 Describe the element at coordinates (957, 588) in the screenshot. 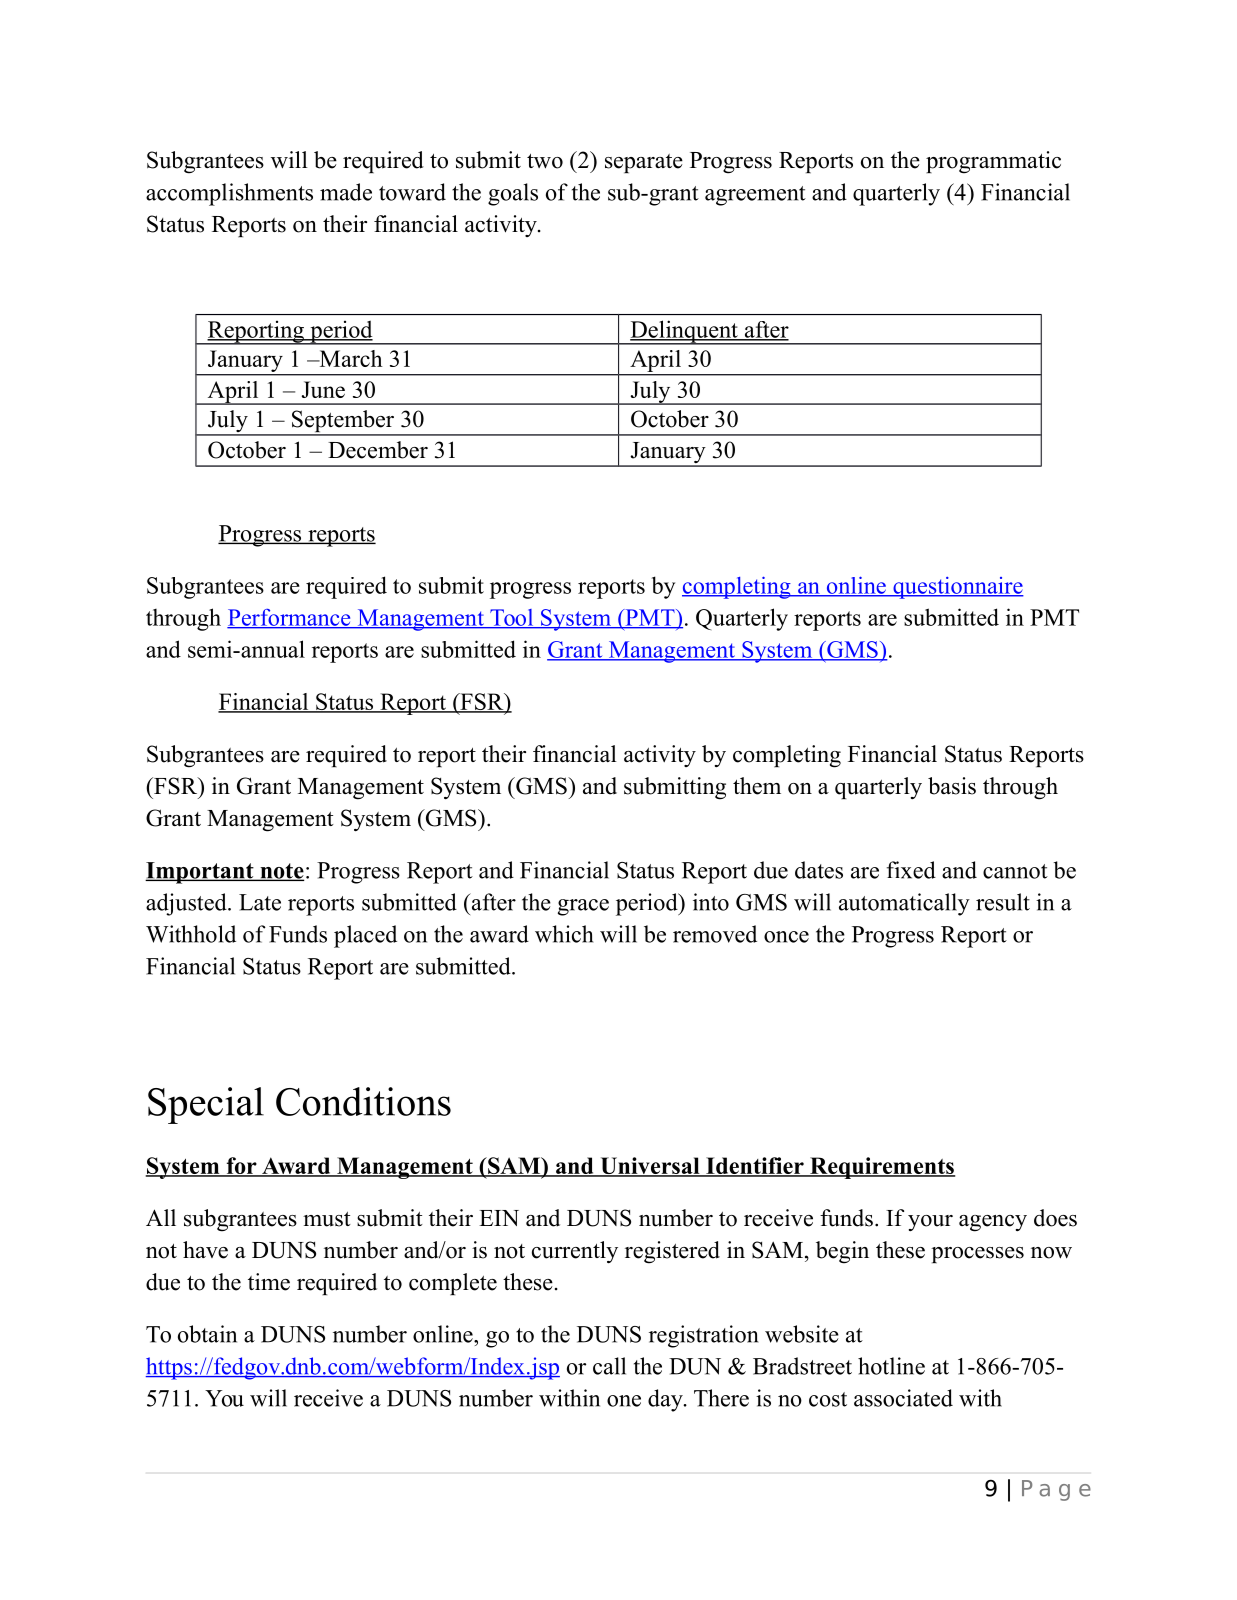

I see `questionnaire` at that location.
